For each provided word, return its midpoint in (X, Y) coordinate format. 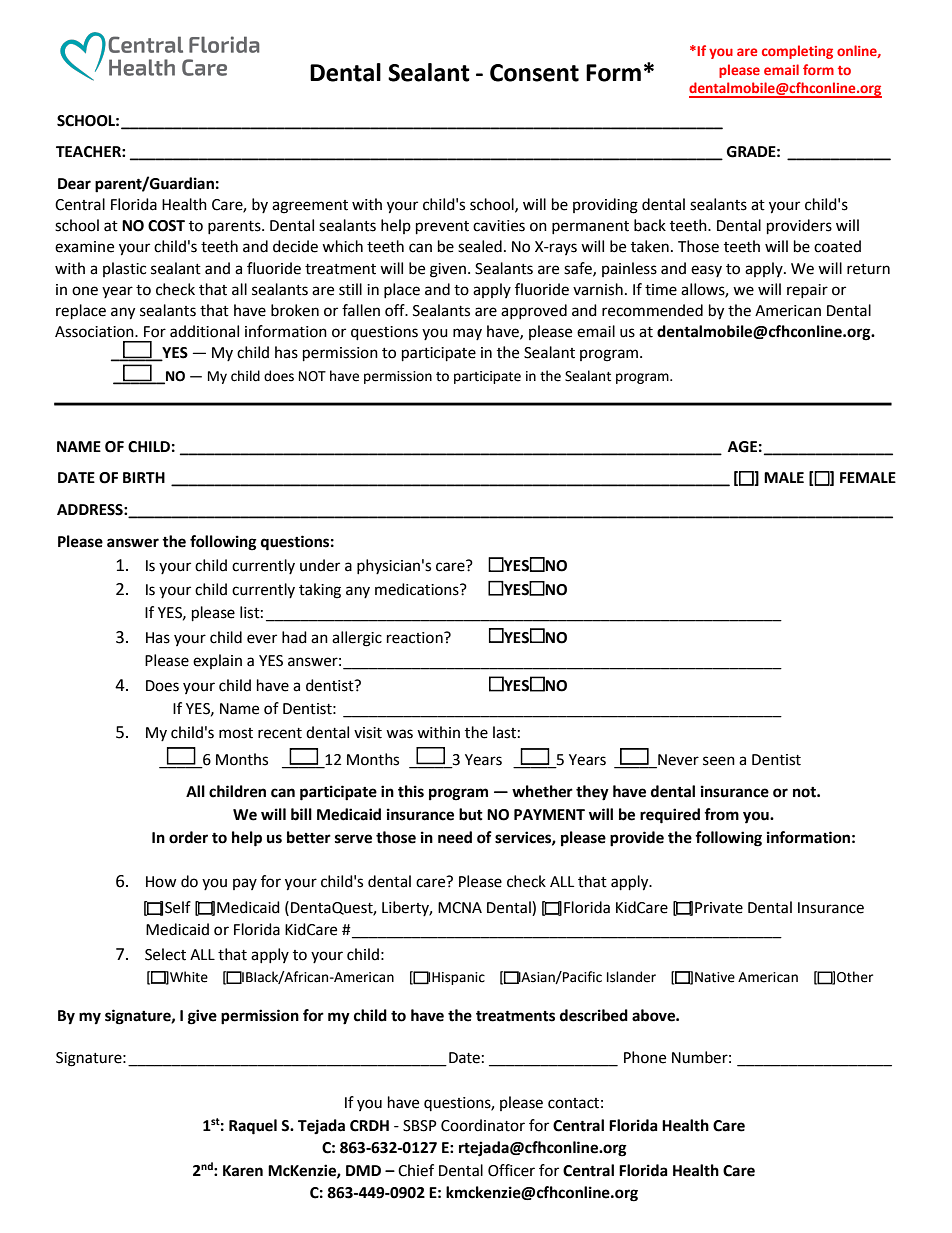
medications (418, 589)
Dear (74, 184)
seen (719, 761)
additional (204, 331)
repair (807, 291)
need (455, 837)
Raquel (253, 1127)
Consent (534, 73)
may (467, 334)
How (161, 882)
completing (797, 52)
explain (217, 661)
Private (719, 908)
